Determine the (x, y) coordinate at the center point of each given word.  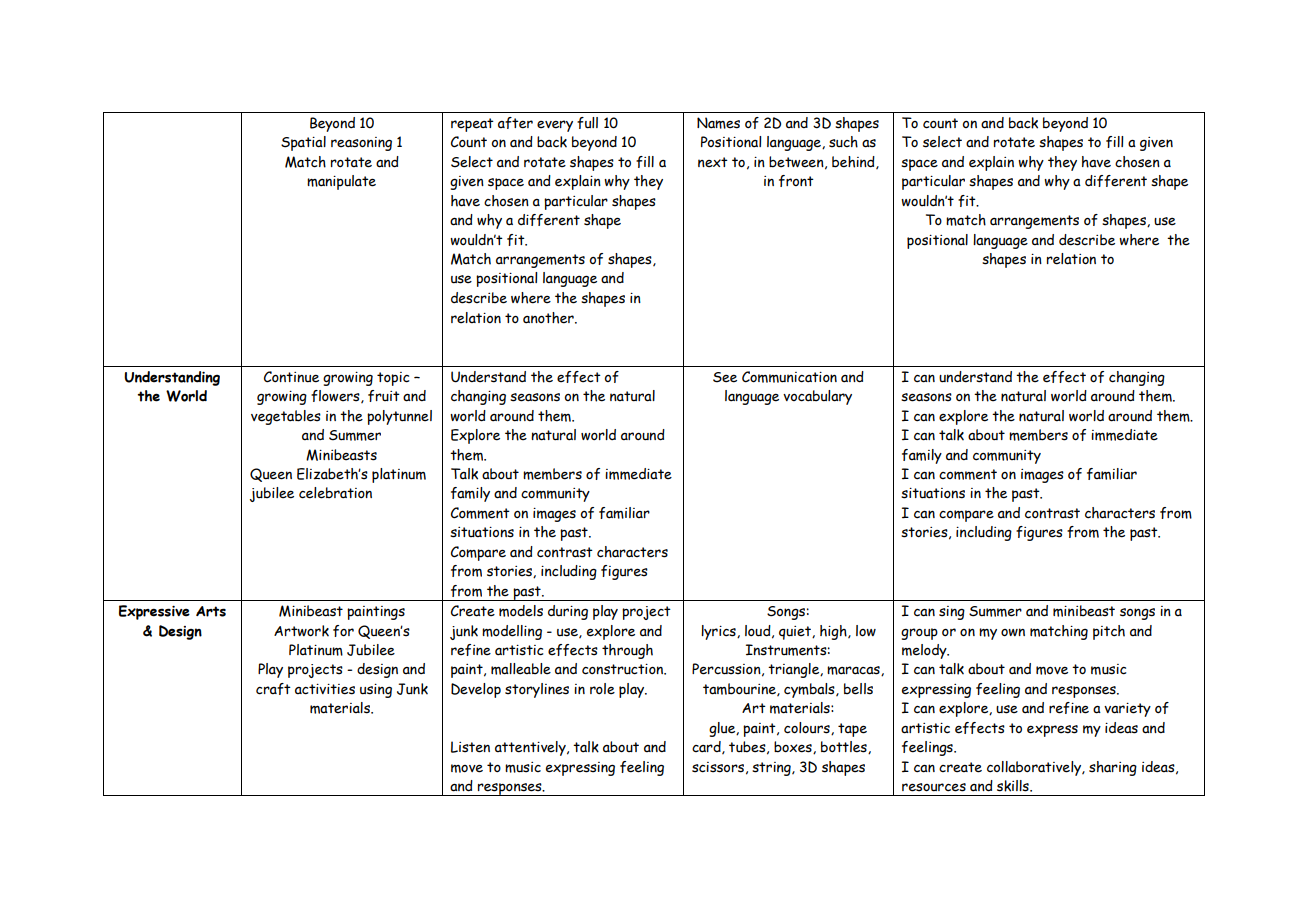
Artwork (301, 631)
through (627, 651)
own (1013, 632)
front (796, 181)
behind (854, 162)
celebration (335, 493)
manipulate (341, 182)
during (568, 612)
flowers (336, 396)
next (713, 162)
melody (925, 651)
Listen (470, 747)
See (725, 377)
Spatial (303, 143)
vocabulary (817, 397)
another (549, 318)
